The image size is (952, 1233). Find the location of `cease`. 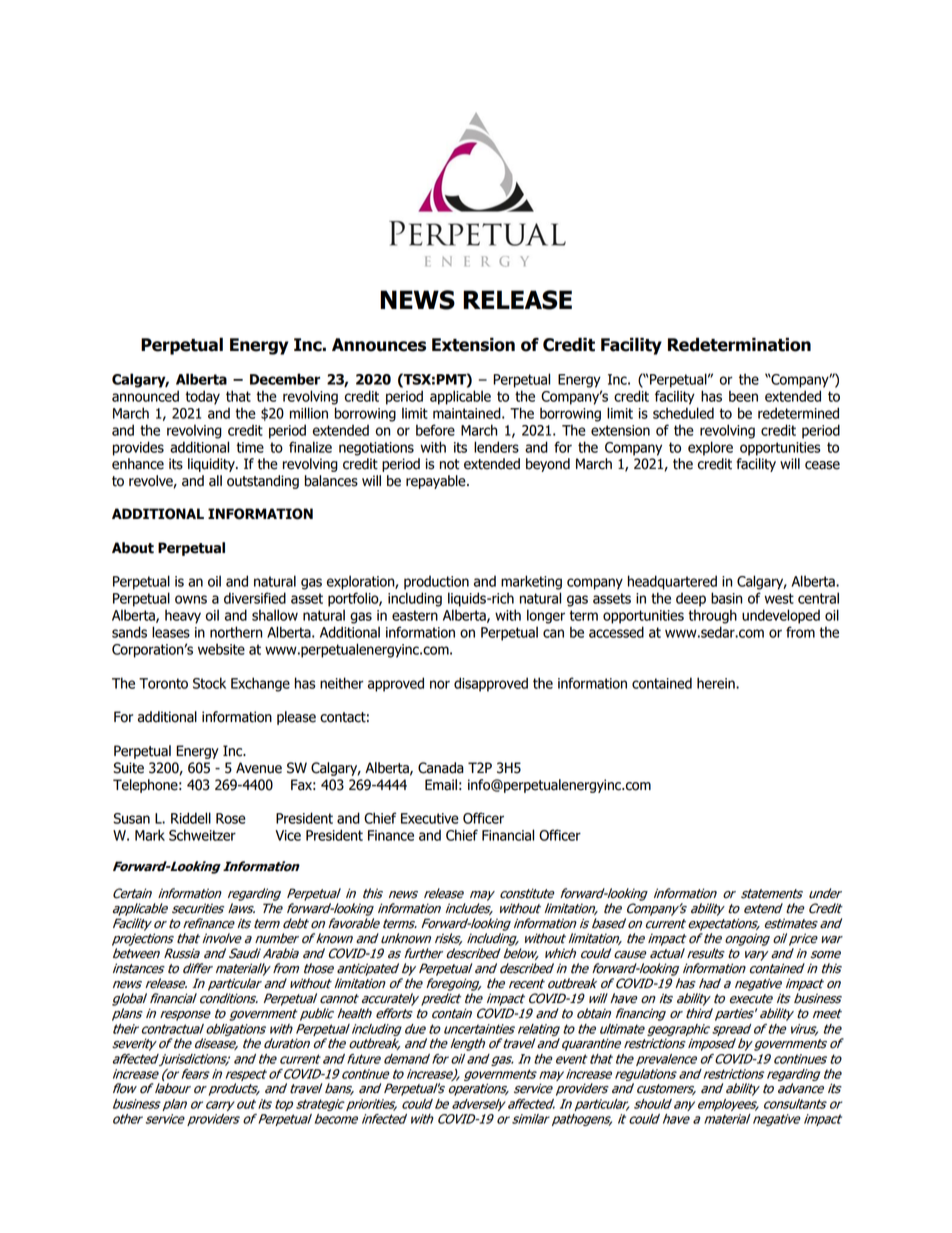

cease is located at coordinates (822, 465).
